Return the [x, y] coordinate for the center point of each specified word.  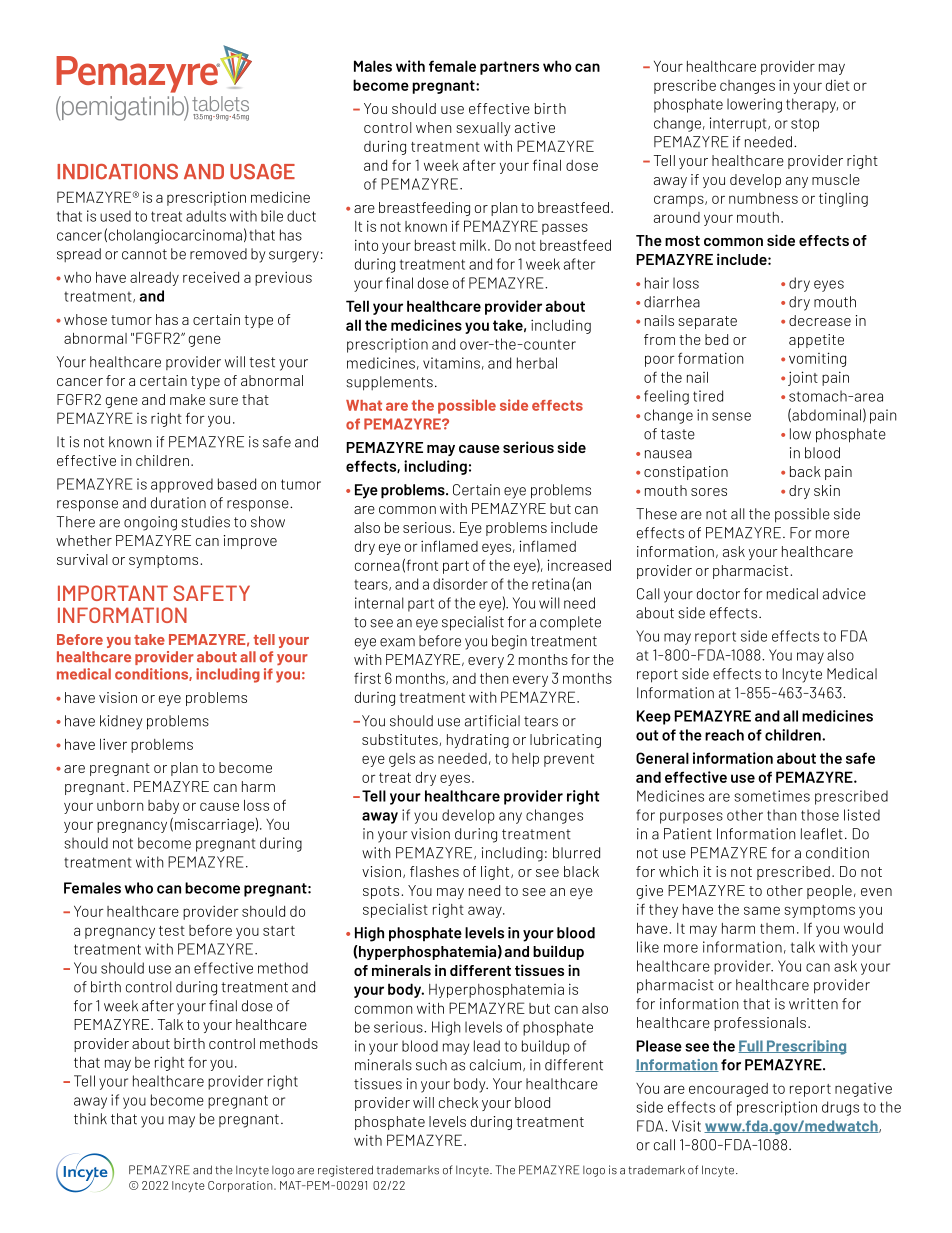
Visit [686, 1126]
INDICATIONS [117, 172]
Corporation [241, 1186]
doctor [718, 594]
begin [509, 642]
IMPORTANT [113, 593]
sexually [484, 129]
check [458, 1102]
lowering [754, 105]
